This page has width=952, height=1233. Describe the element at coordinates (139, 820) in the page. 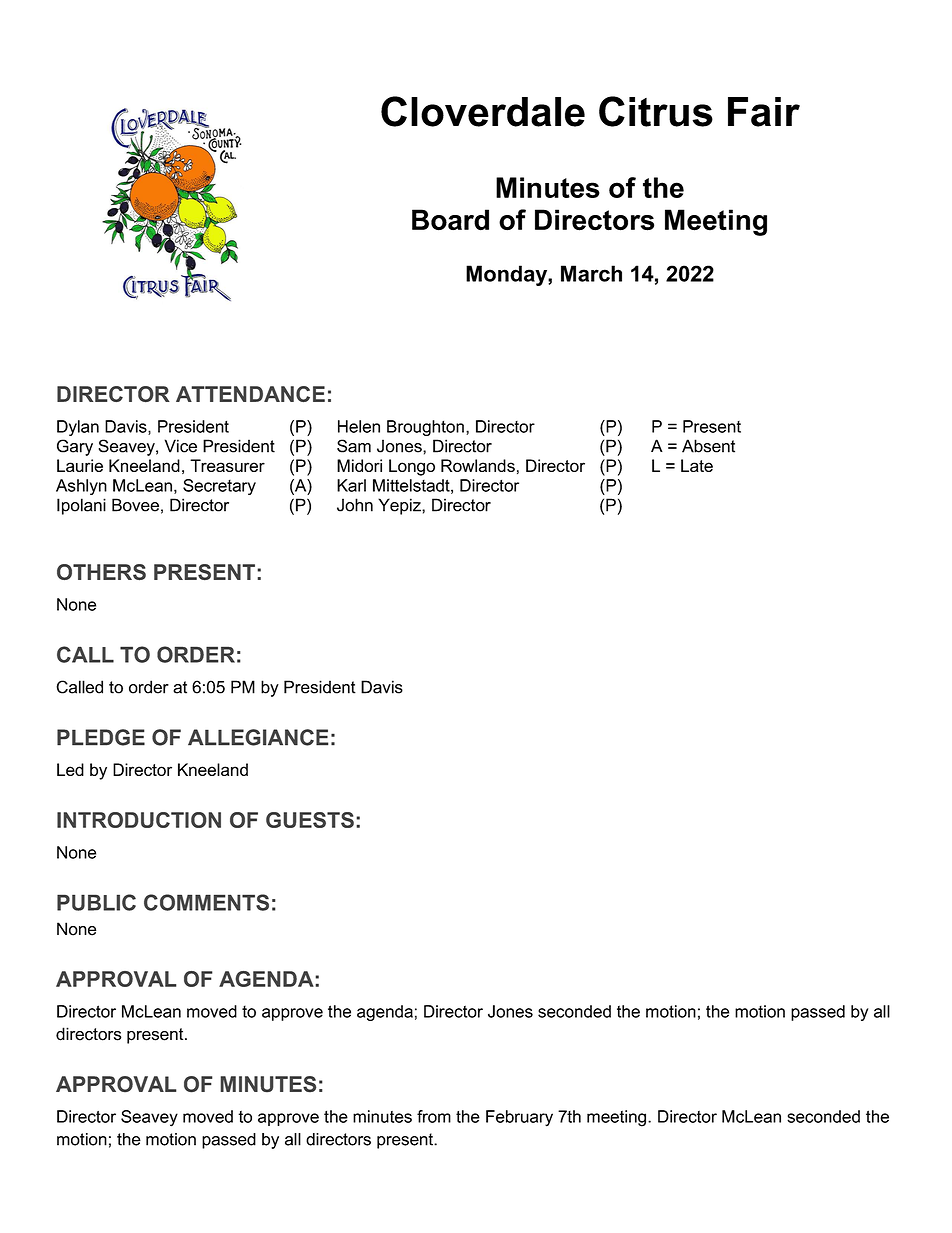

I see `INTRODUCTION` at that location.
